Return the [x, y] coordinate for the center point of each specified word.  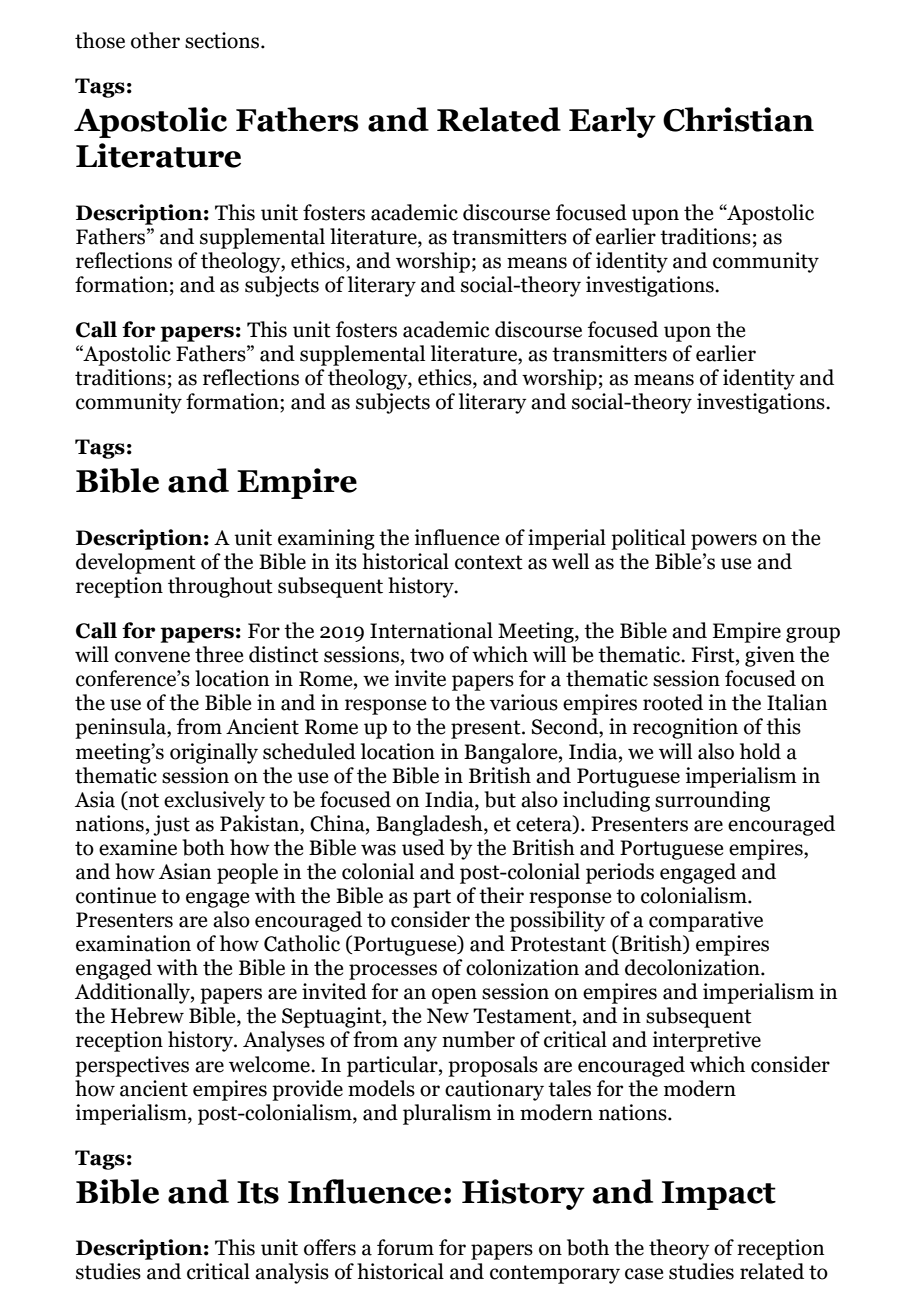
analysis [292, 1273]
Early [612, 122]
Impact [719, 1195]
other [155, 40]
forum [405, 1247]
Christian [738, 119]
